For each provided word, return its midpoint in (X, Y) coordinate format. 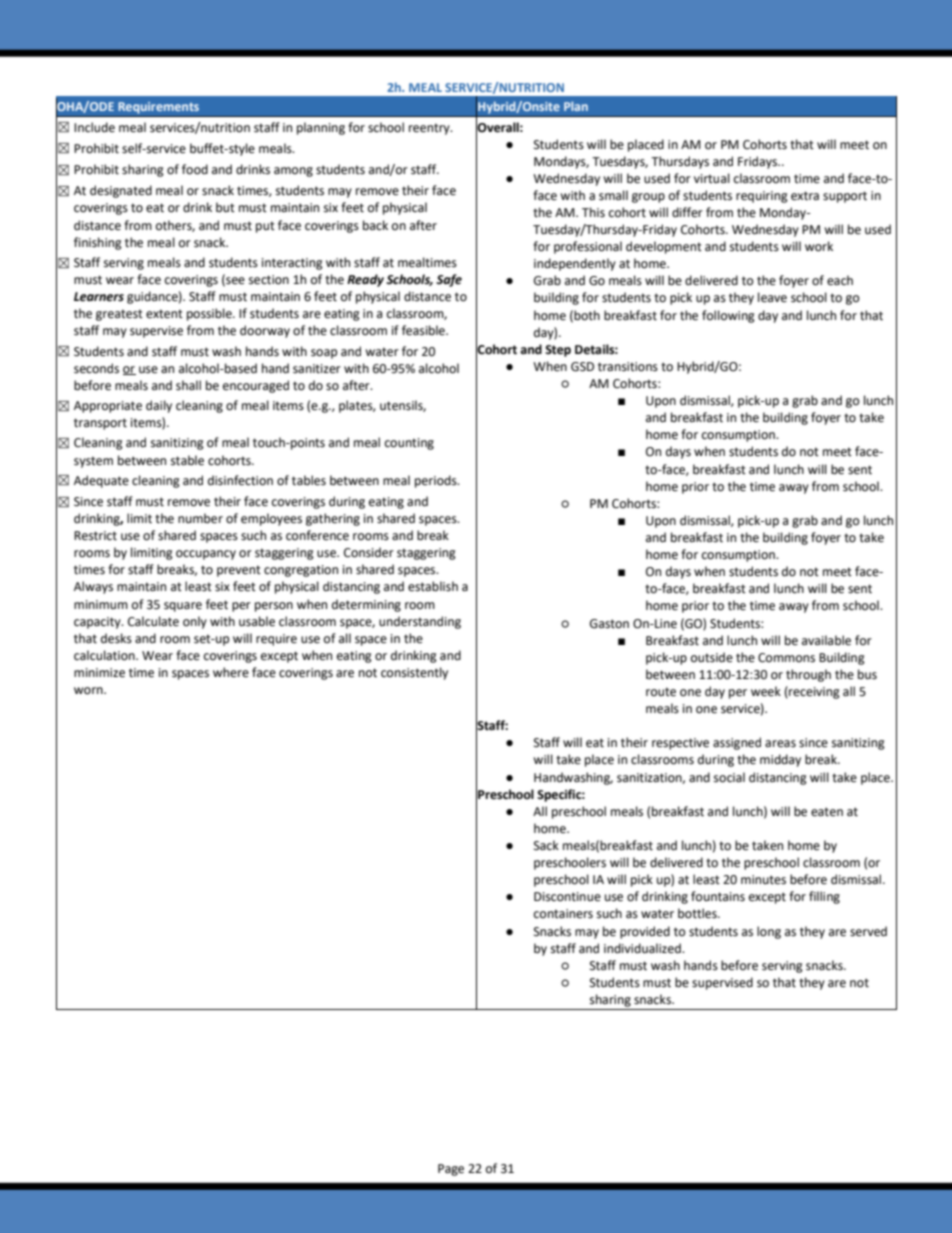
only (195, 622)
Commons (786, 658)
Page (451, 1170)
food (195, 169)
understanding (420, 622)
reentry (430, 129)
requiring (762, 197)
